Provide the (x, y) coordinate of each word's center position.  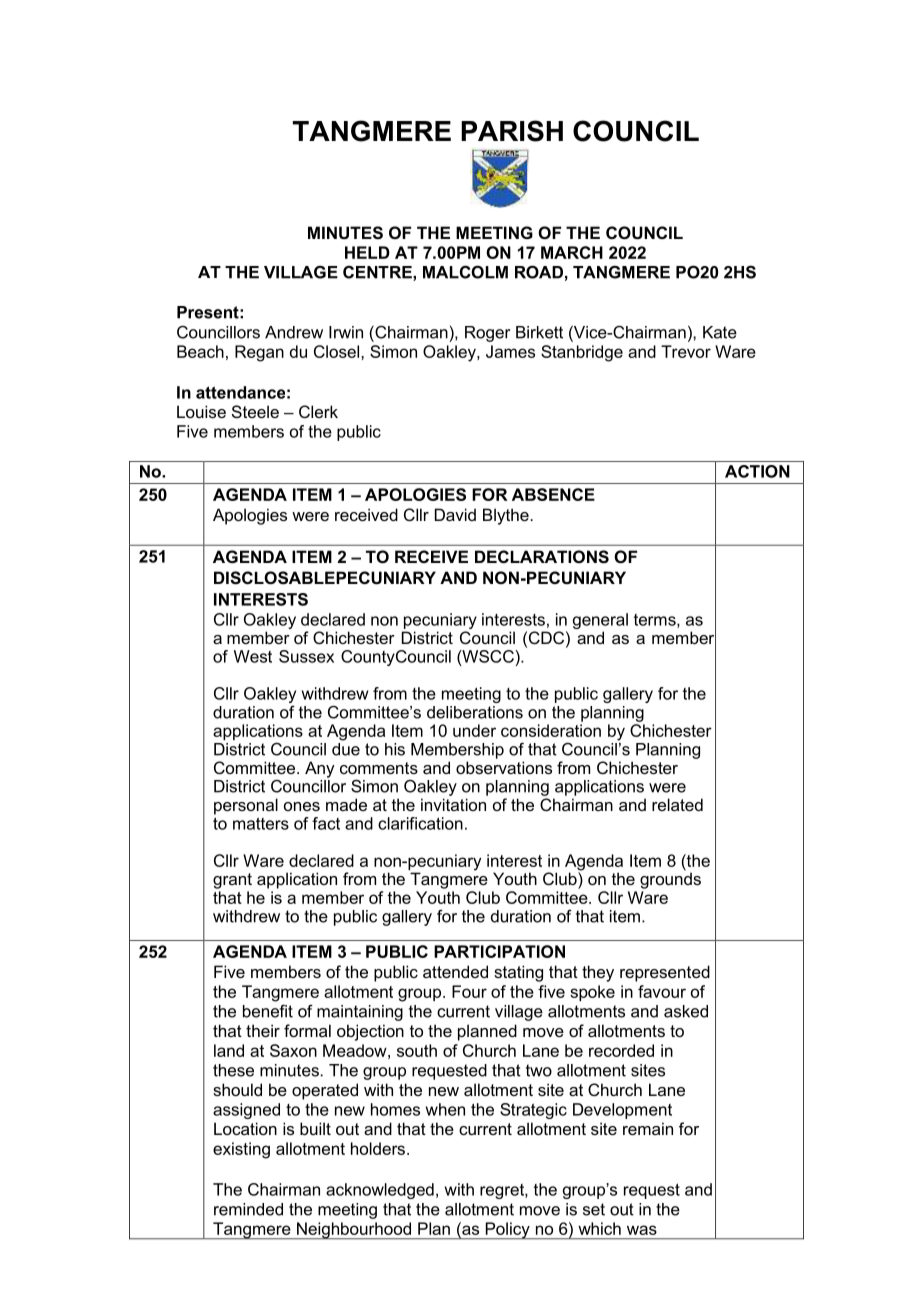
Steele (255, 411)
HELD (367, 252)
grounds (670, 879)
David (455, 514)
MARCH (572, 252)
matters (261, 823)
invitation (453, 804)
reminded (248, 1209)
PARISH (512, 131)
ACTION (757, 471)
